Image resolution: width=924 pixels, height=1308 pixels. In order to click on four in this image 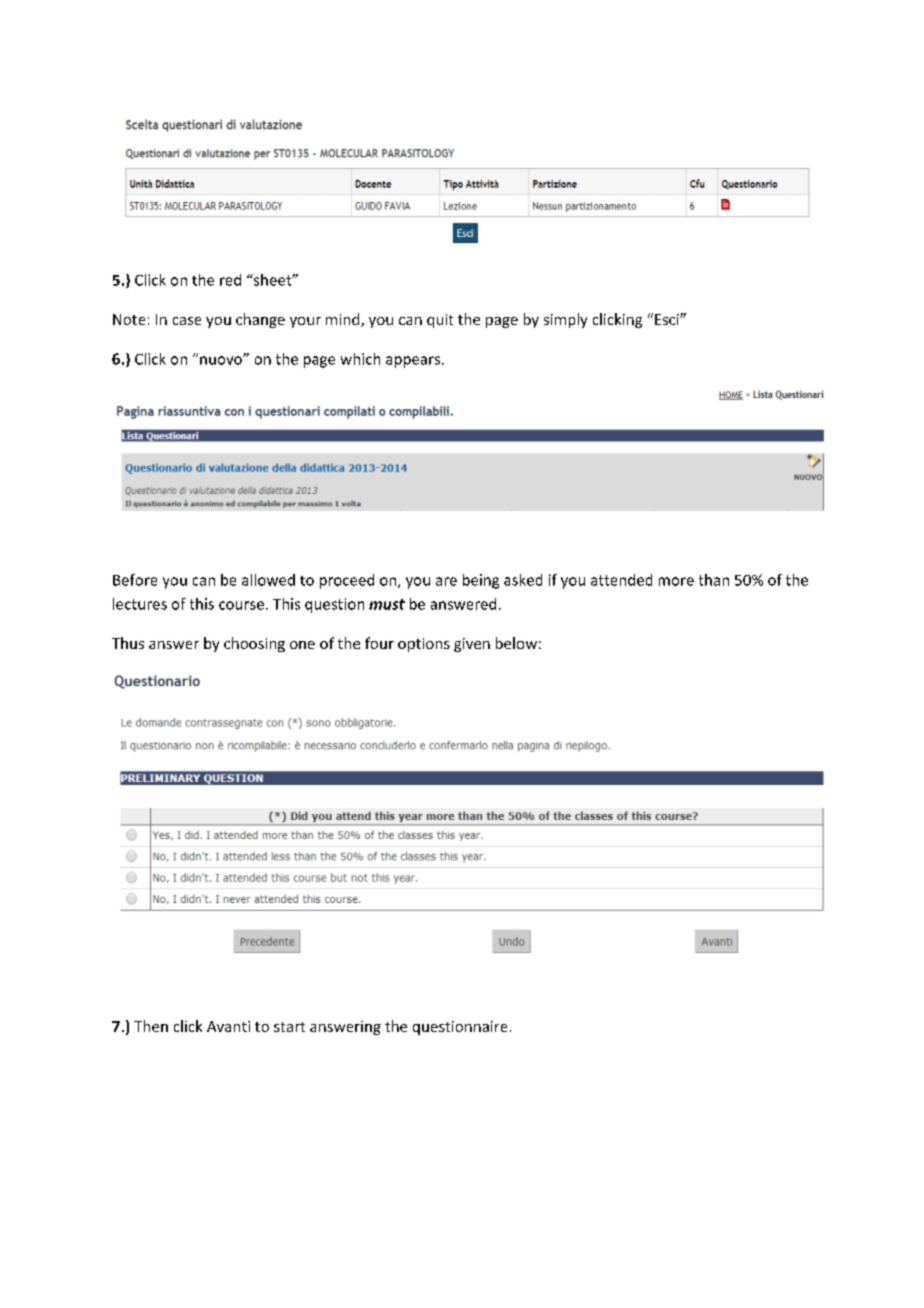, I will do `click(379, 643)`.
